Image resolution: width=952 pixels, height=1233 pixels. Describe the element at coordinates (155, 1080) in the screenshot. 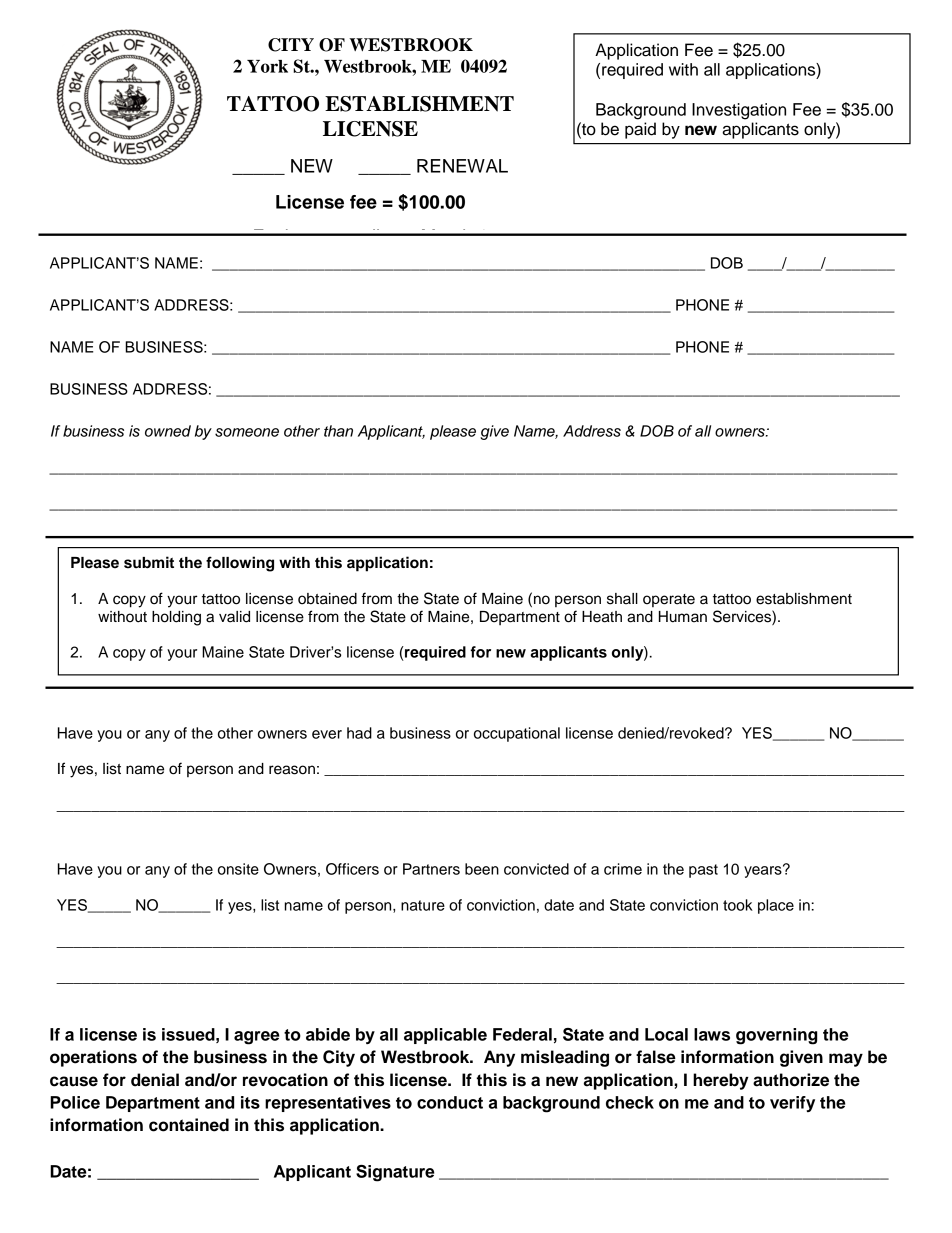

I see `denial` at that location.
